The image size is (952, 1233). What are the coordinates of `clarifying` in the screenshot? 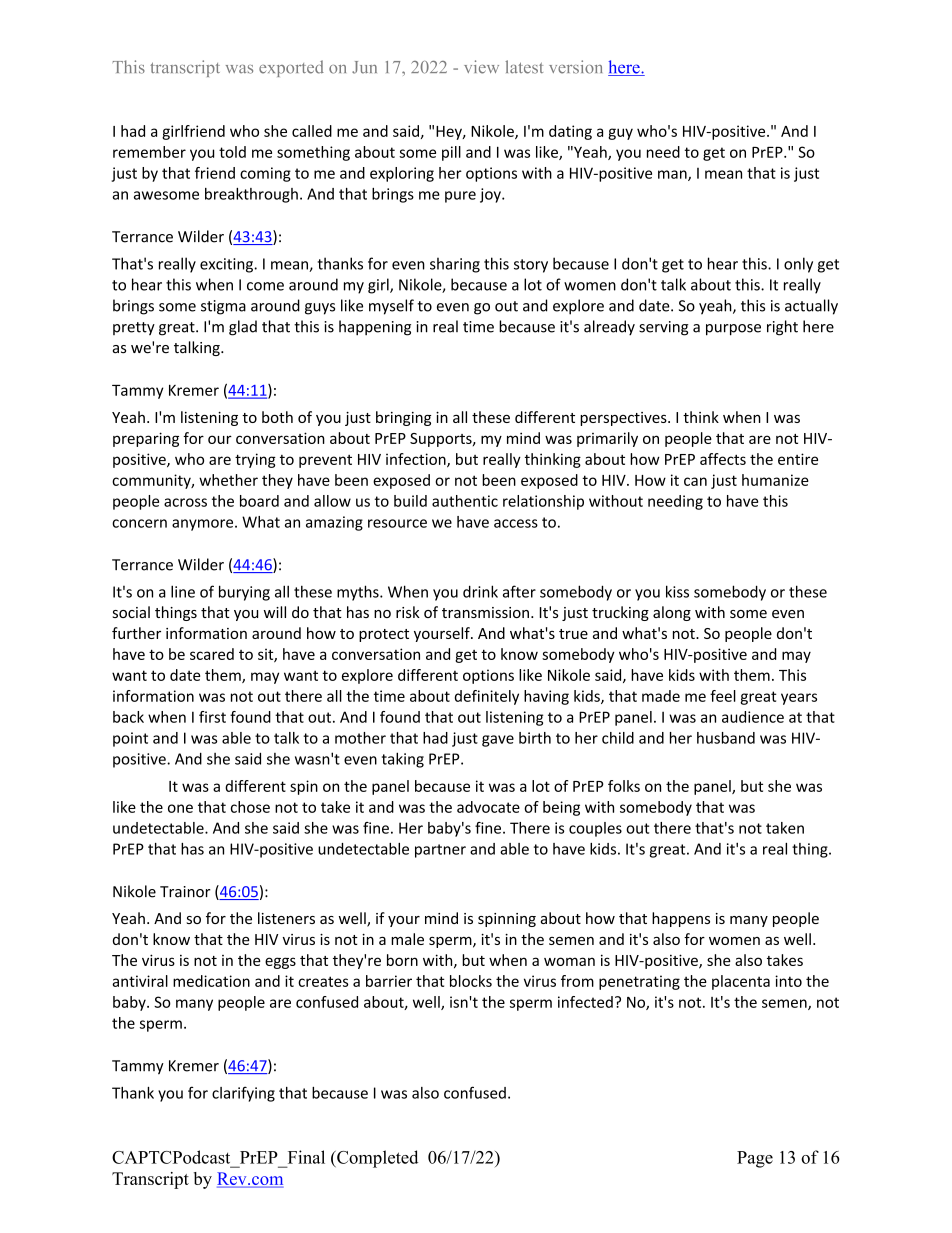 It's located at (243, 1094).
